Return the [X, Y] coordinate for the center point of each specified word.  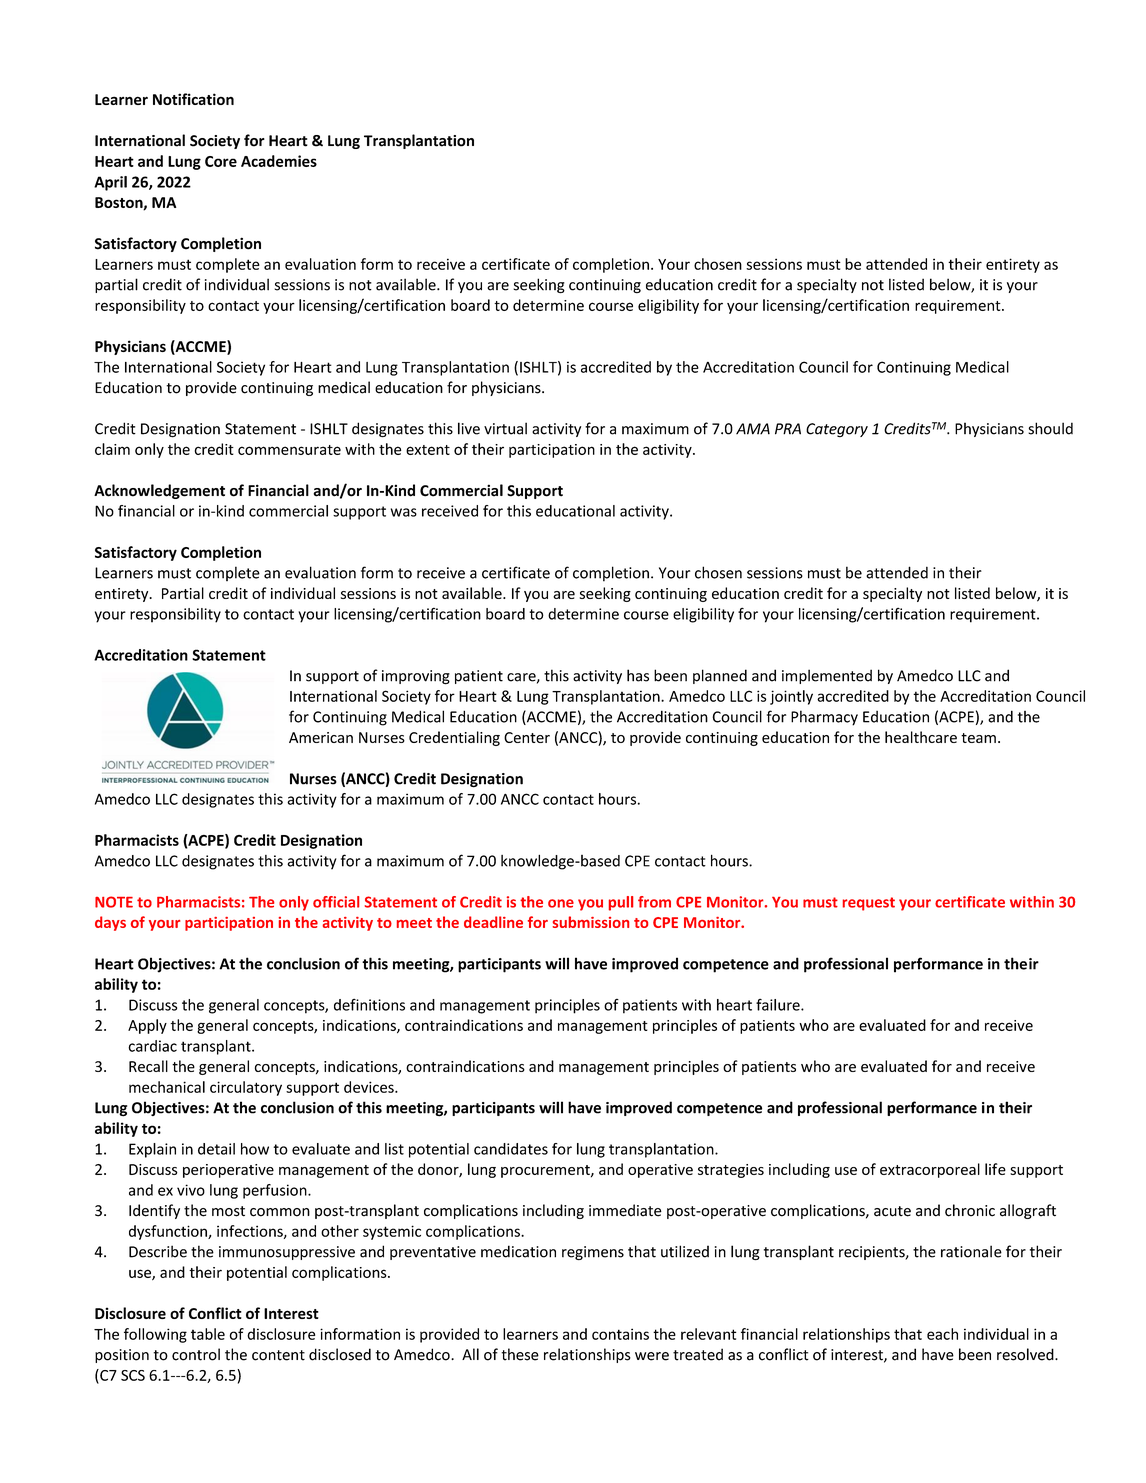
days [110, 923]
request [869, 904]
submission [591, 922]
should [1050, 428]
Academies [279, 161]
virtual [505, 428]
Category [837, 430]
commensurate [289, 450]
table [208, 1334]
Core [221, 161]
